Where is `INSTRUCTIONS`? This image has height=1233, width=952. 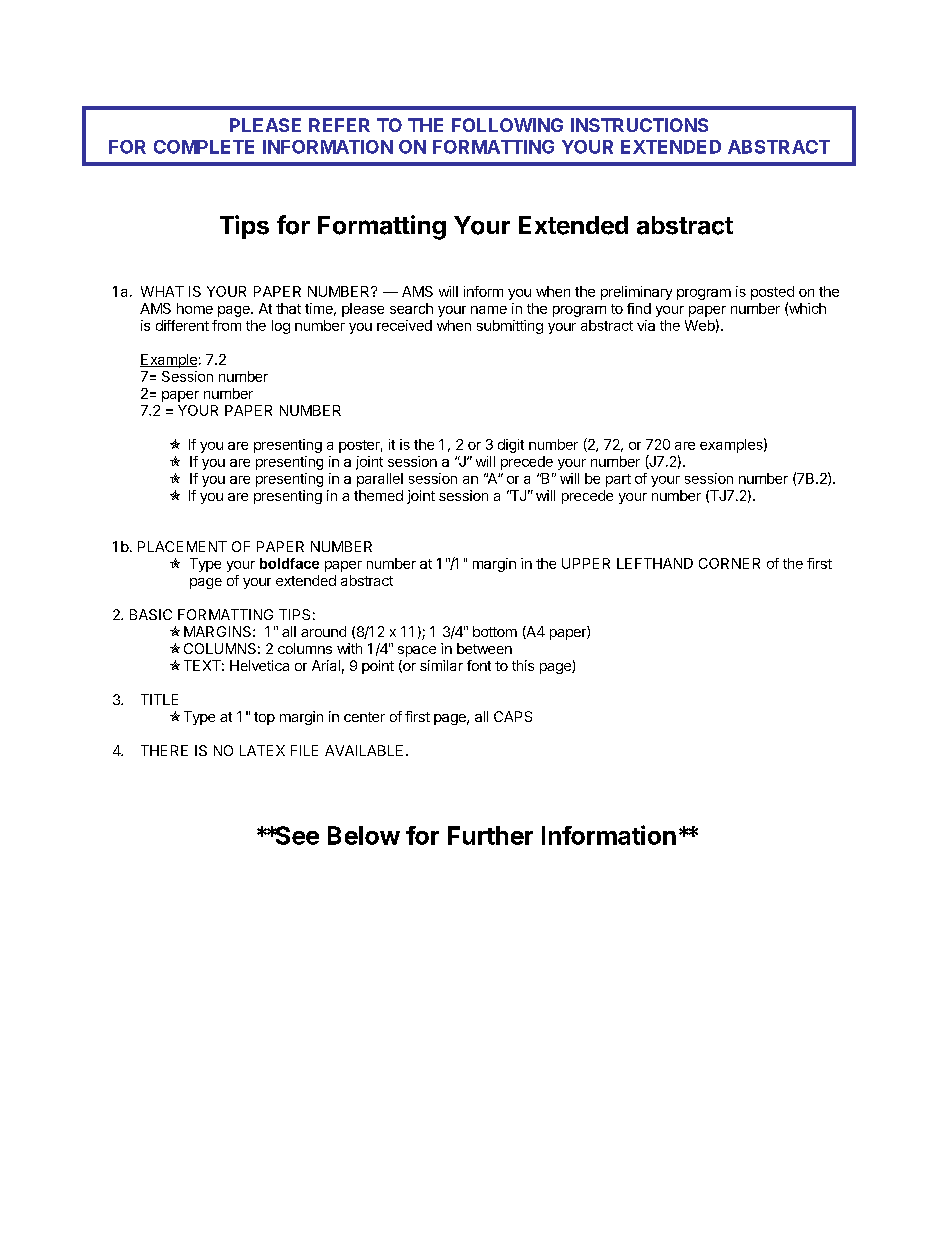 INSTRUCTIONS is located at coordinates (639, 125).
